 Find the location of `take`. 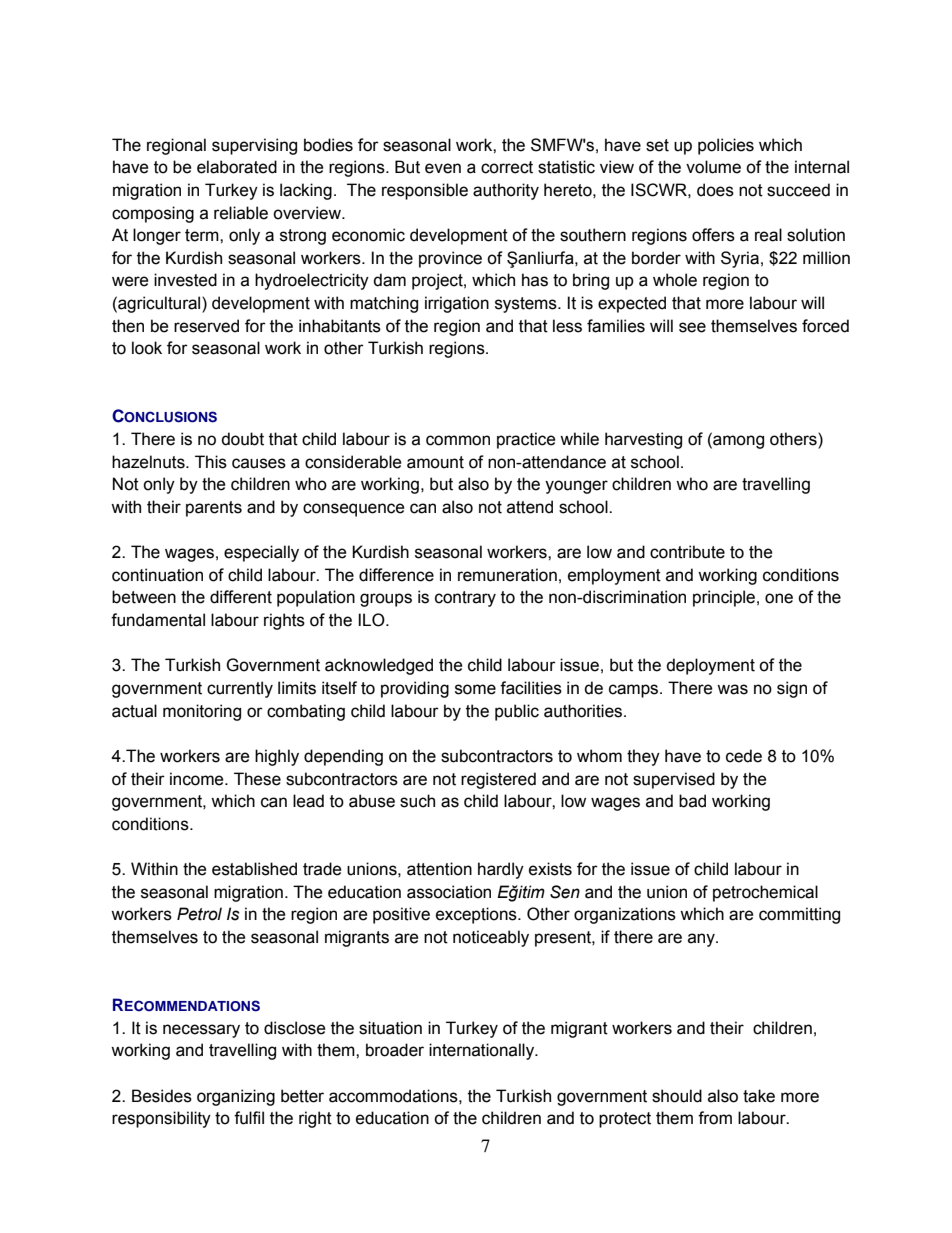

take is located at coordinates (759, 1096).
